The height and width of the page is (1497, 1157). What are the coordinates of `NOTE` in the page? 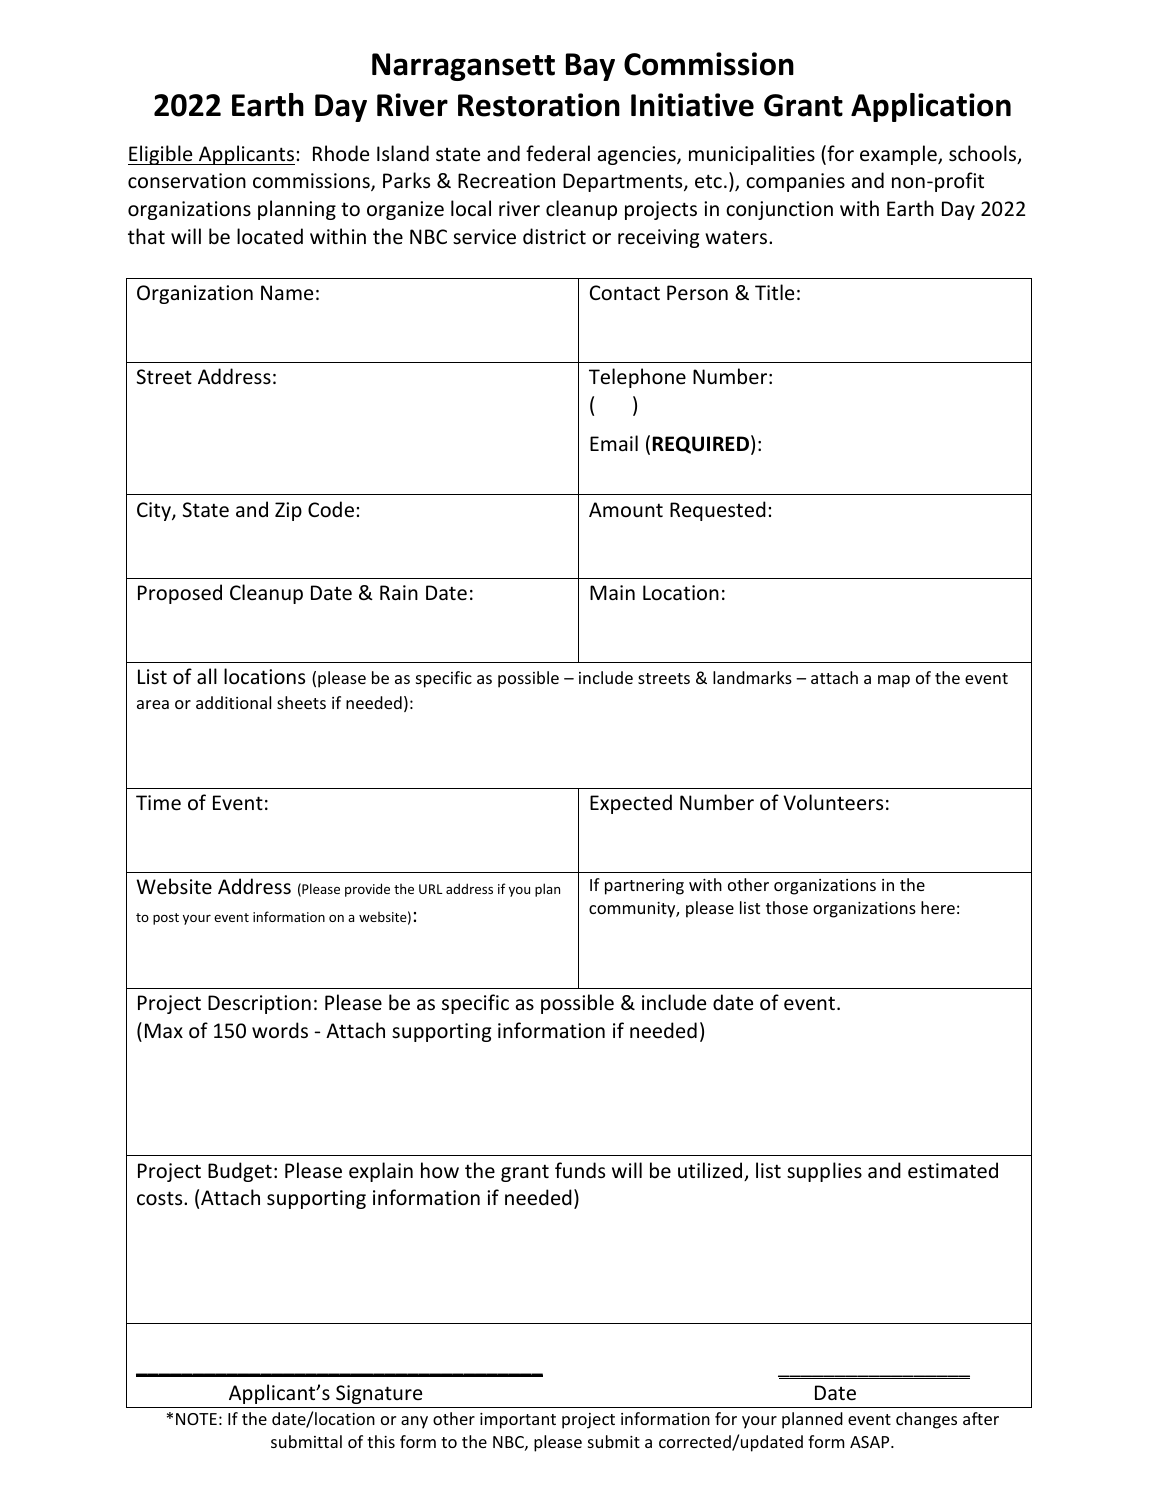 It's located at (196, 1419).
